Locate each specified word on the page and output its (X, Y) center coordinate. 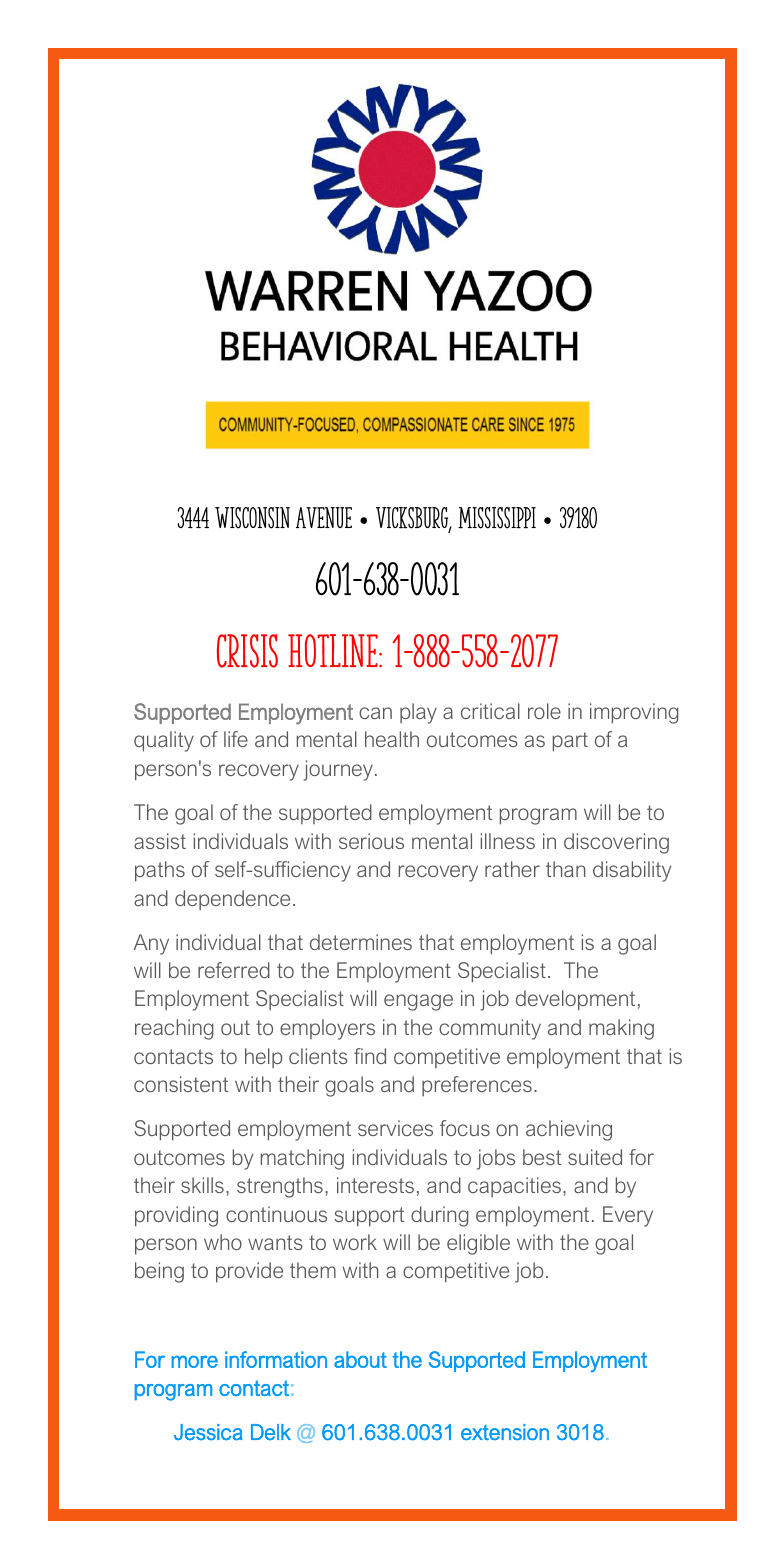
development (575, 1000)
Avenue (324, 517)
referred (234, 970)
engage (418, 1002)
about (360, 1359)
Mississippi (497, 518)
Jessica (208, 1432)
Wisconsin (252, 518)
